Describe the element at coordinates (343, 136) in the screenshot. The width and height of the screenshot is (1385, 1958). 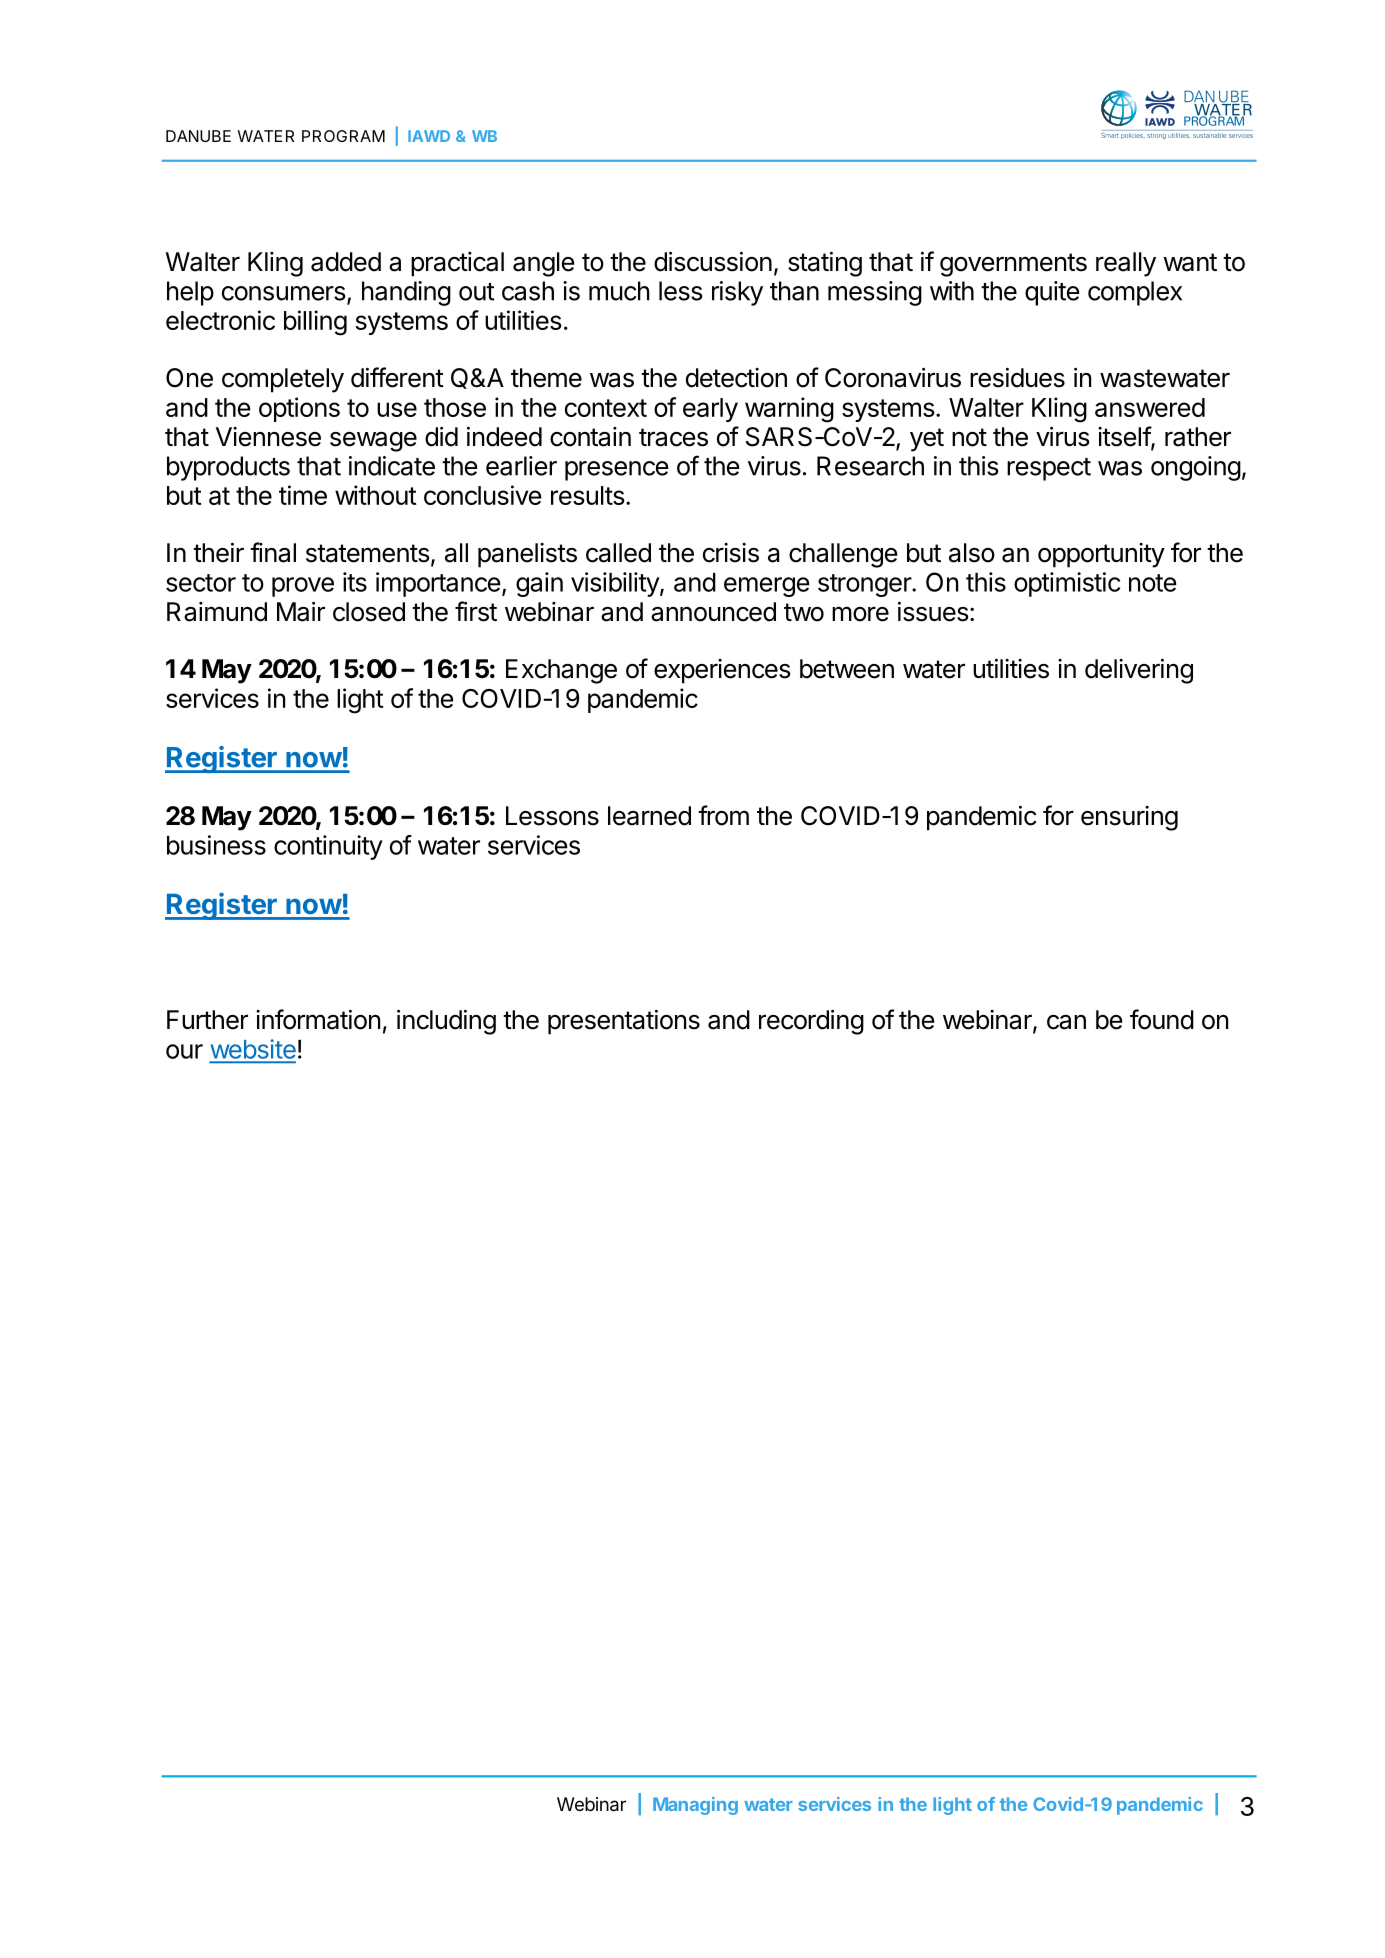
I see `PROGRAM` at that location.
